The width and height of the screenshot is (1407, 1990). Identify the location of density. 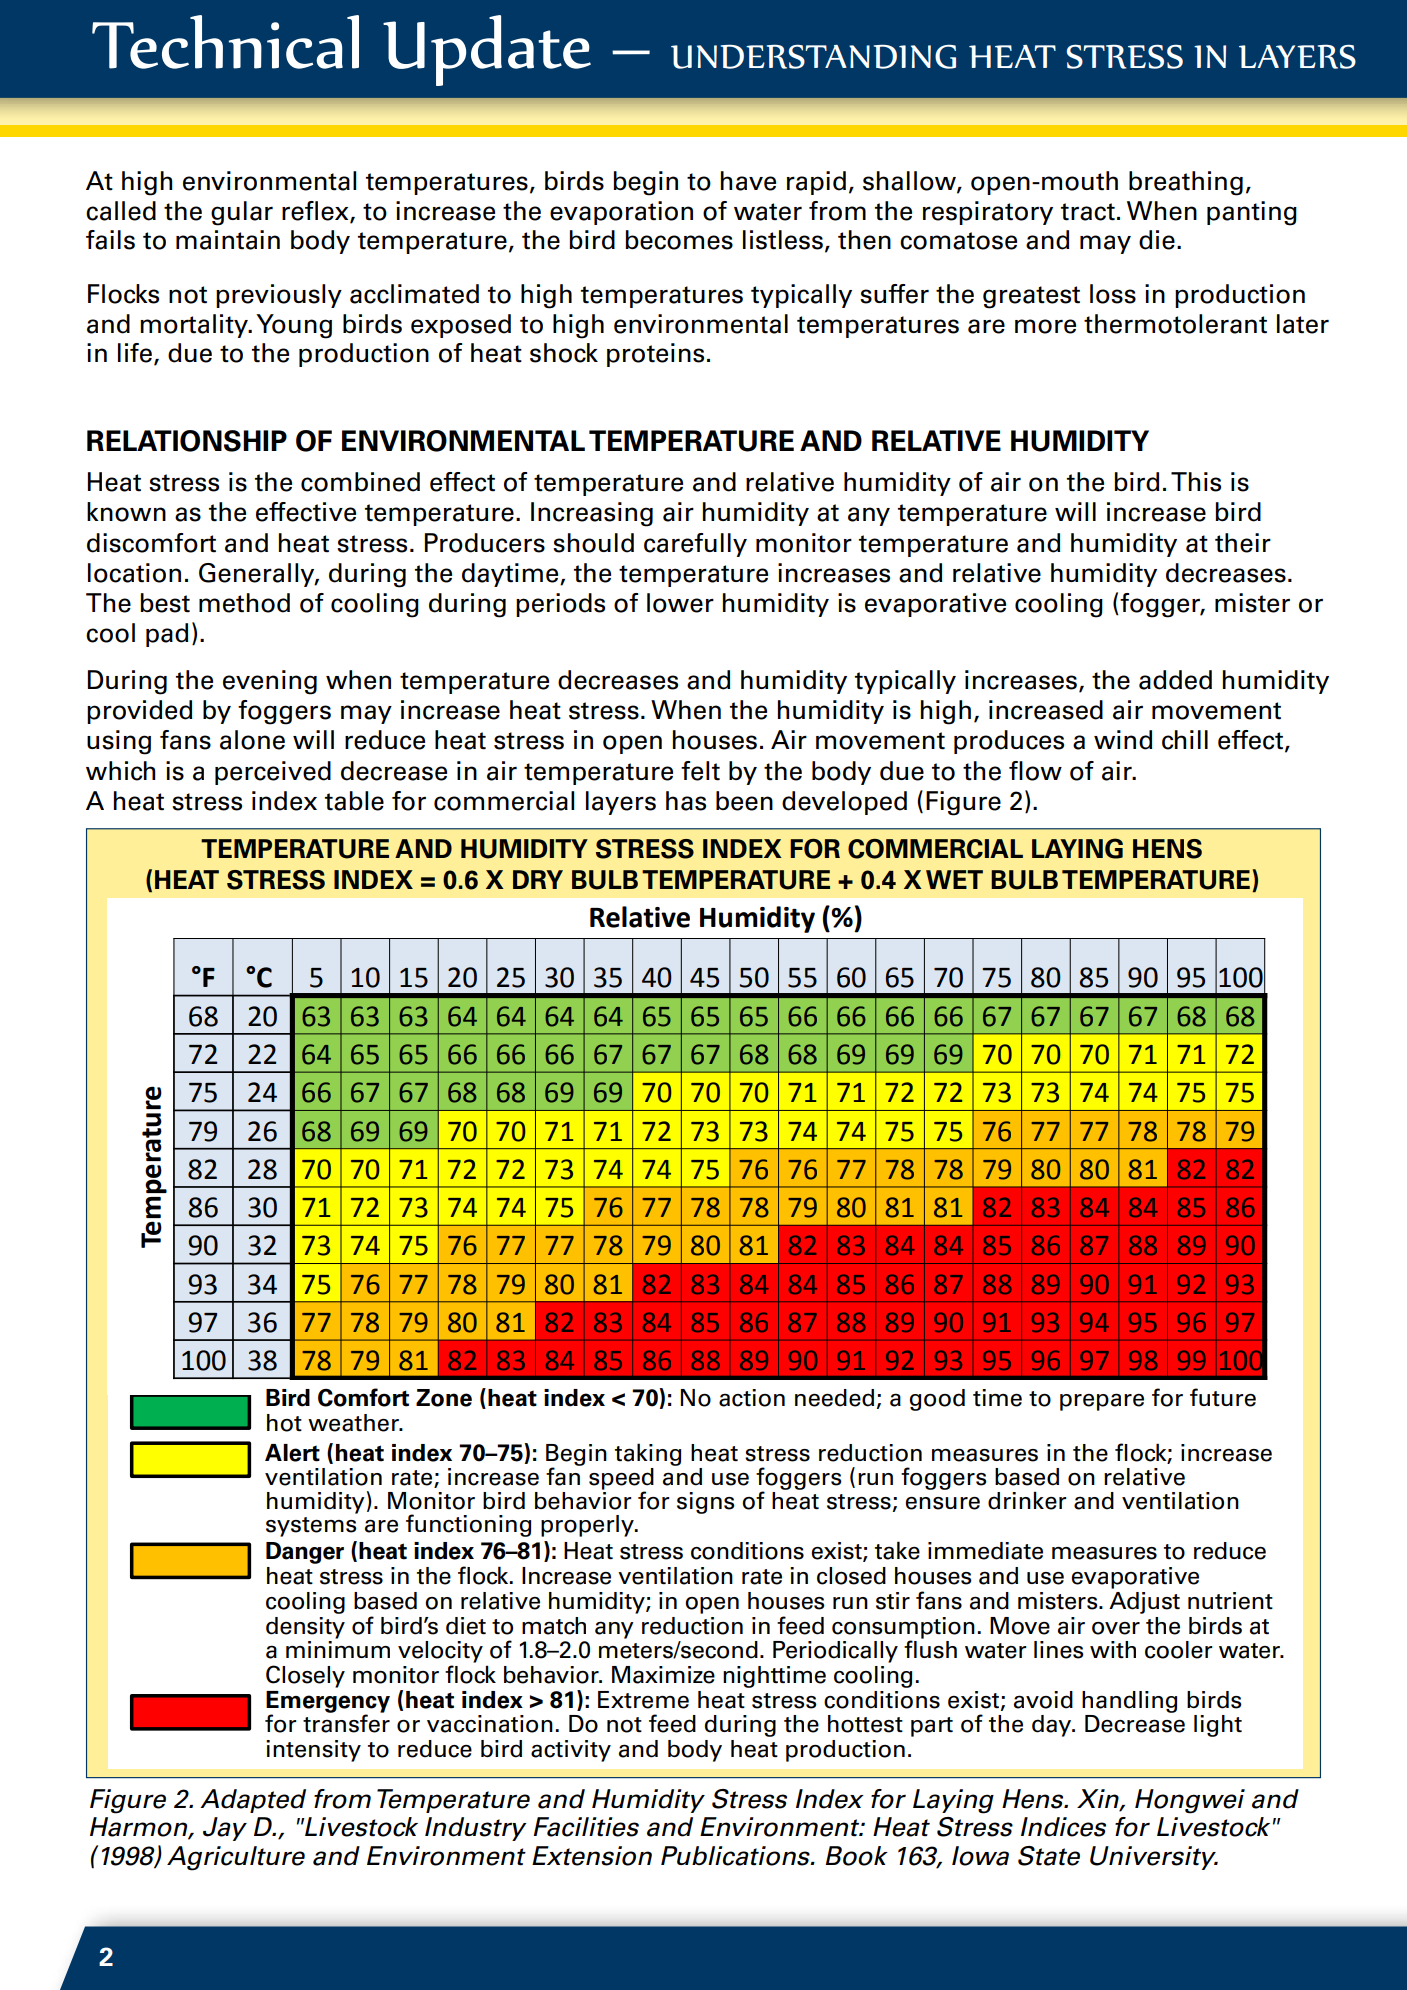
(305, 1628).
